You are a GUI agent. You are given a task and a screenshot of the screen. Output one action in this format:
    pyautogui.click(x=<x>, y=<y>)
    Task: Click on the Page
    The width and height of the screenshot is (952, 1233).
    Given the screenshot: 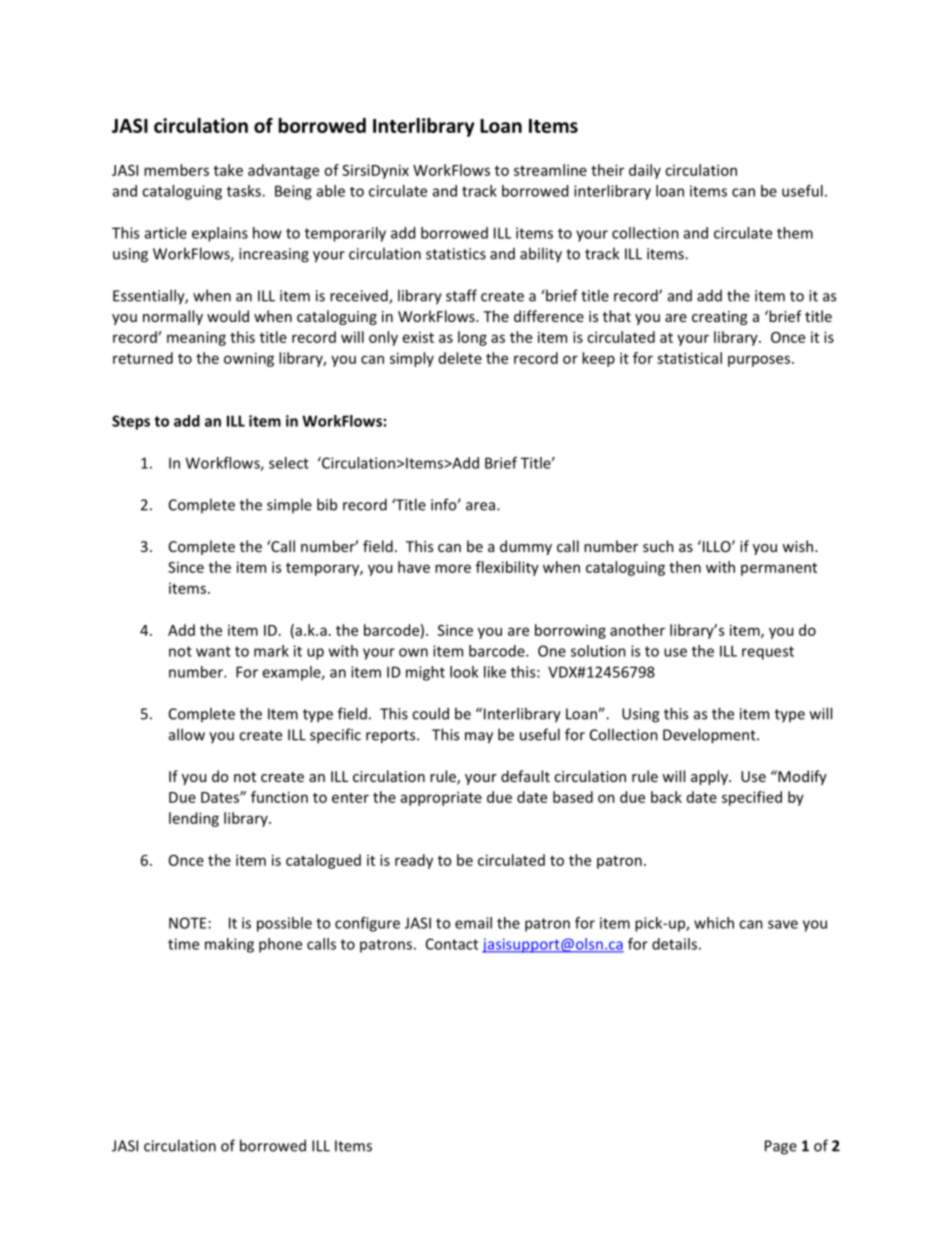 What is the action you would take?
    pyautogui.click(x=781, y=1147)
